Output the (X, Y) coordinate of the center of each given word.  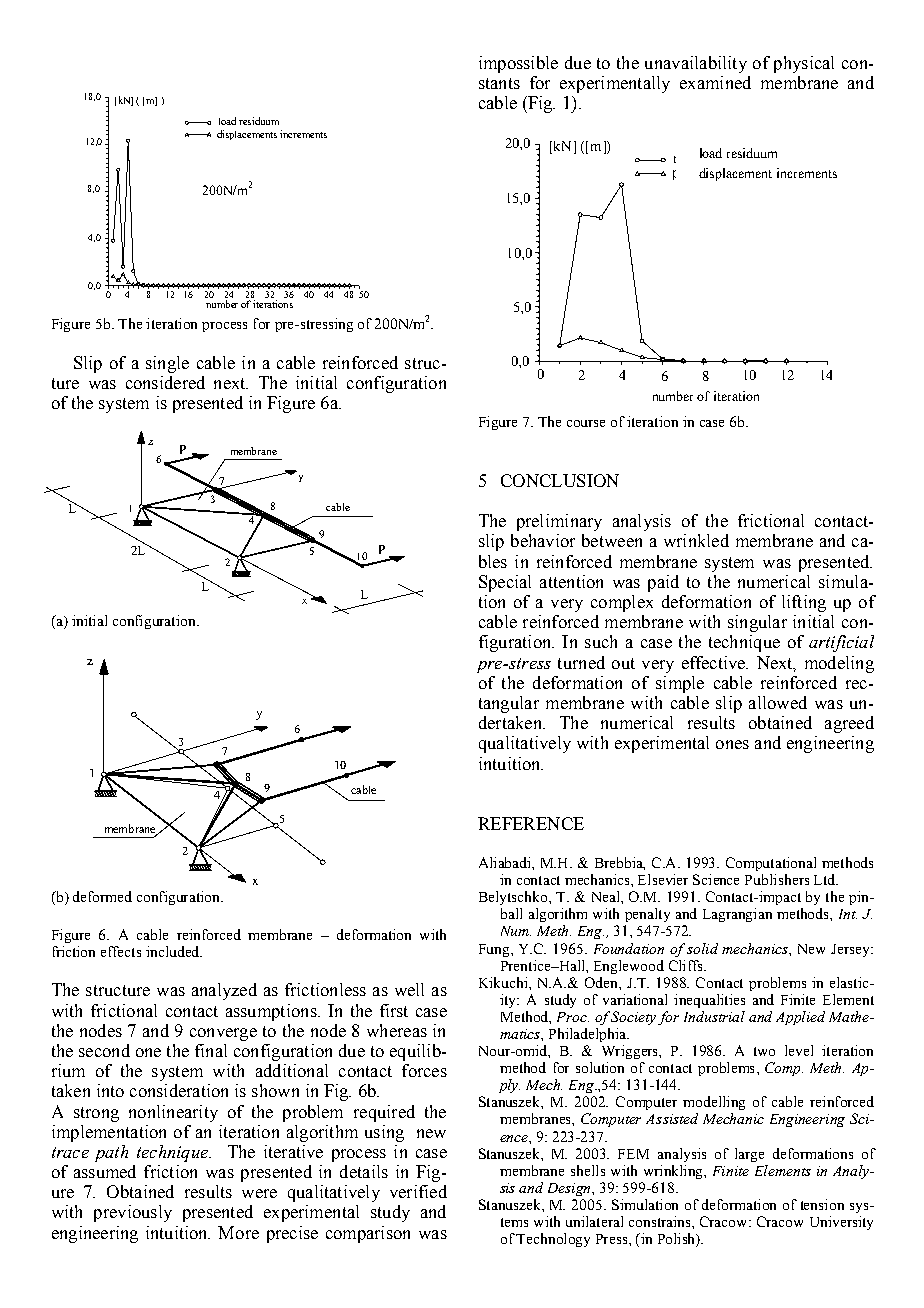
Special (505, 583)
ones (732, 744)
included (174, 951)
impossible (518, 64)
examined (715, 82)
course (586, 423)
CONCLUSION (560, 480)
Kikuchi (504, 982)
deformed (102, 896)
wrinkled (696, 540)
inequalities (709, 1001)
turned (581, 662)
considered (165, 382)
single (167, 364)
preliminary (559, 522)
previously (133, 1213)
